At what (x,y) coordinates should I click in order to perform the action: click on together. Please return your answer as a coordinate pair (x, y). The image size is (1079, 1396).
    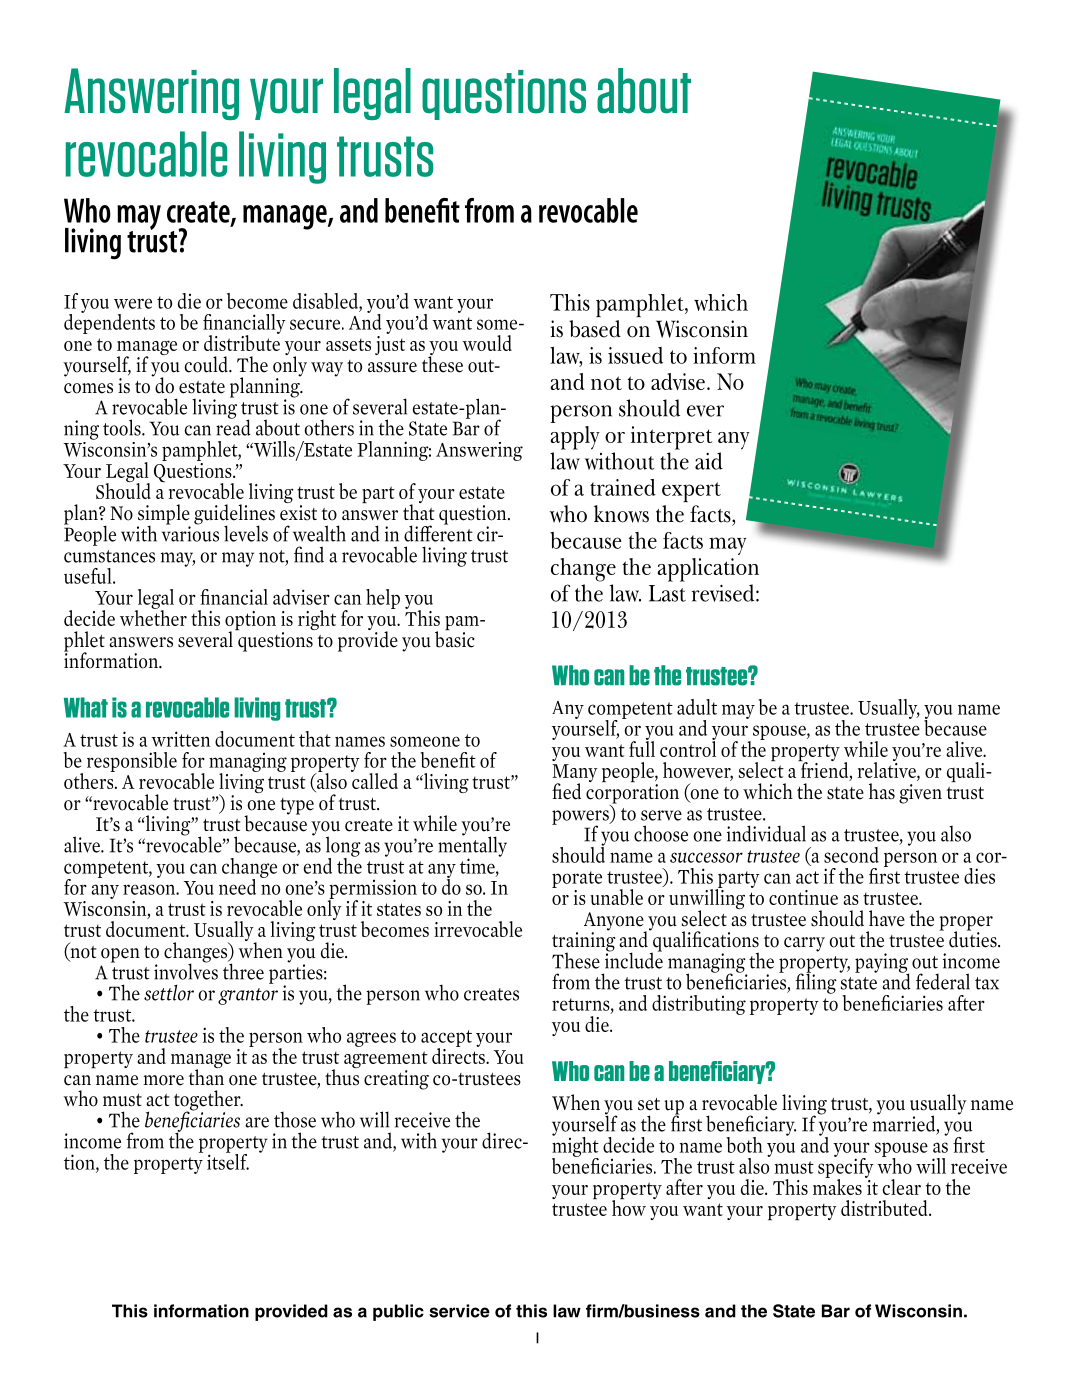
    Looking at the image, I should click on (208, 1101).
